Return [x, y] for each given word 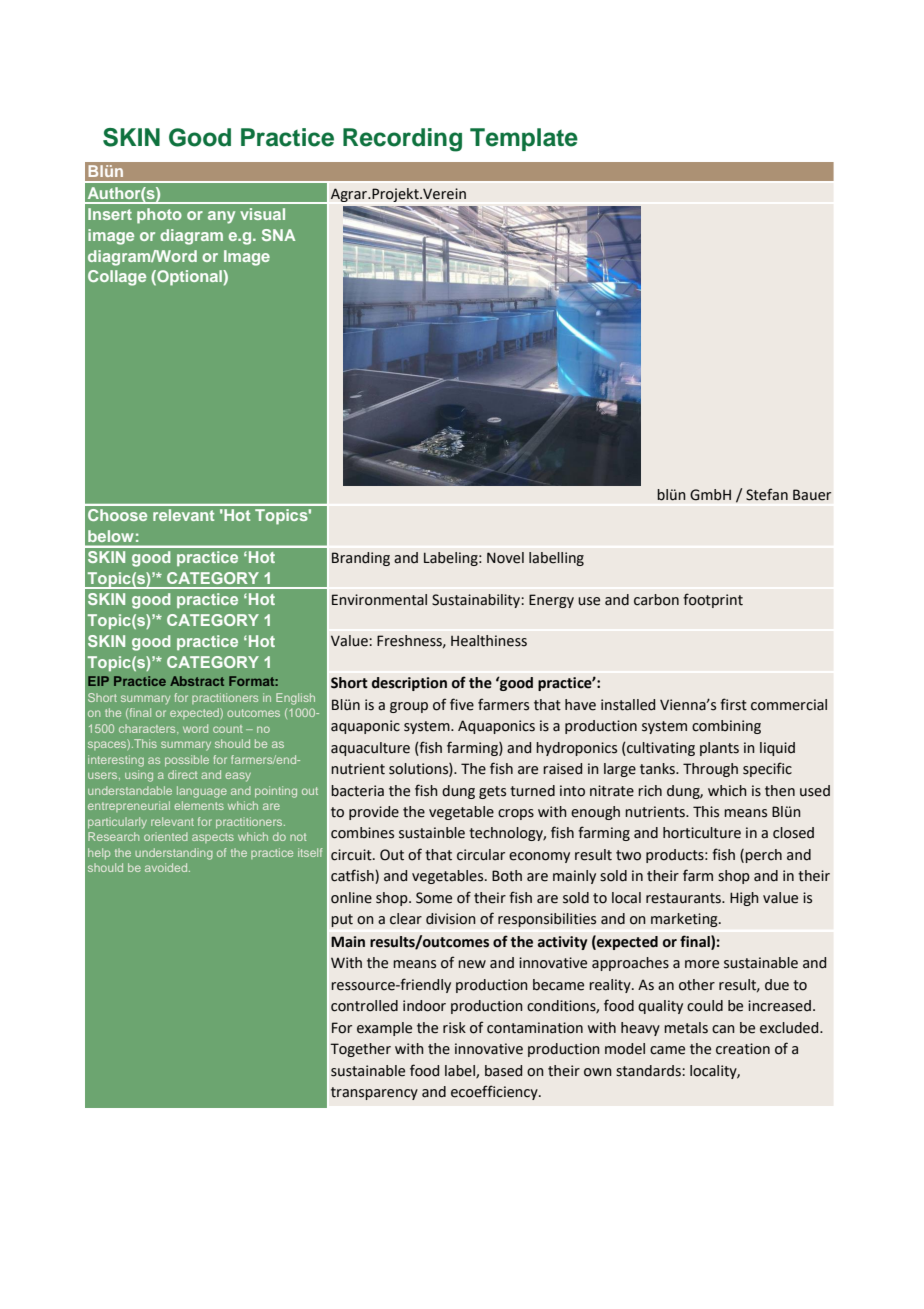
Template [524, 139]
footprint [713, 600]
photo [159, 216]
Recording [402, 140]
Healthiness [489, 641]
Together [360, 1050]
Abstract [197, 681]
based [503, 1071]
